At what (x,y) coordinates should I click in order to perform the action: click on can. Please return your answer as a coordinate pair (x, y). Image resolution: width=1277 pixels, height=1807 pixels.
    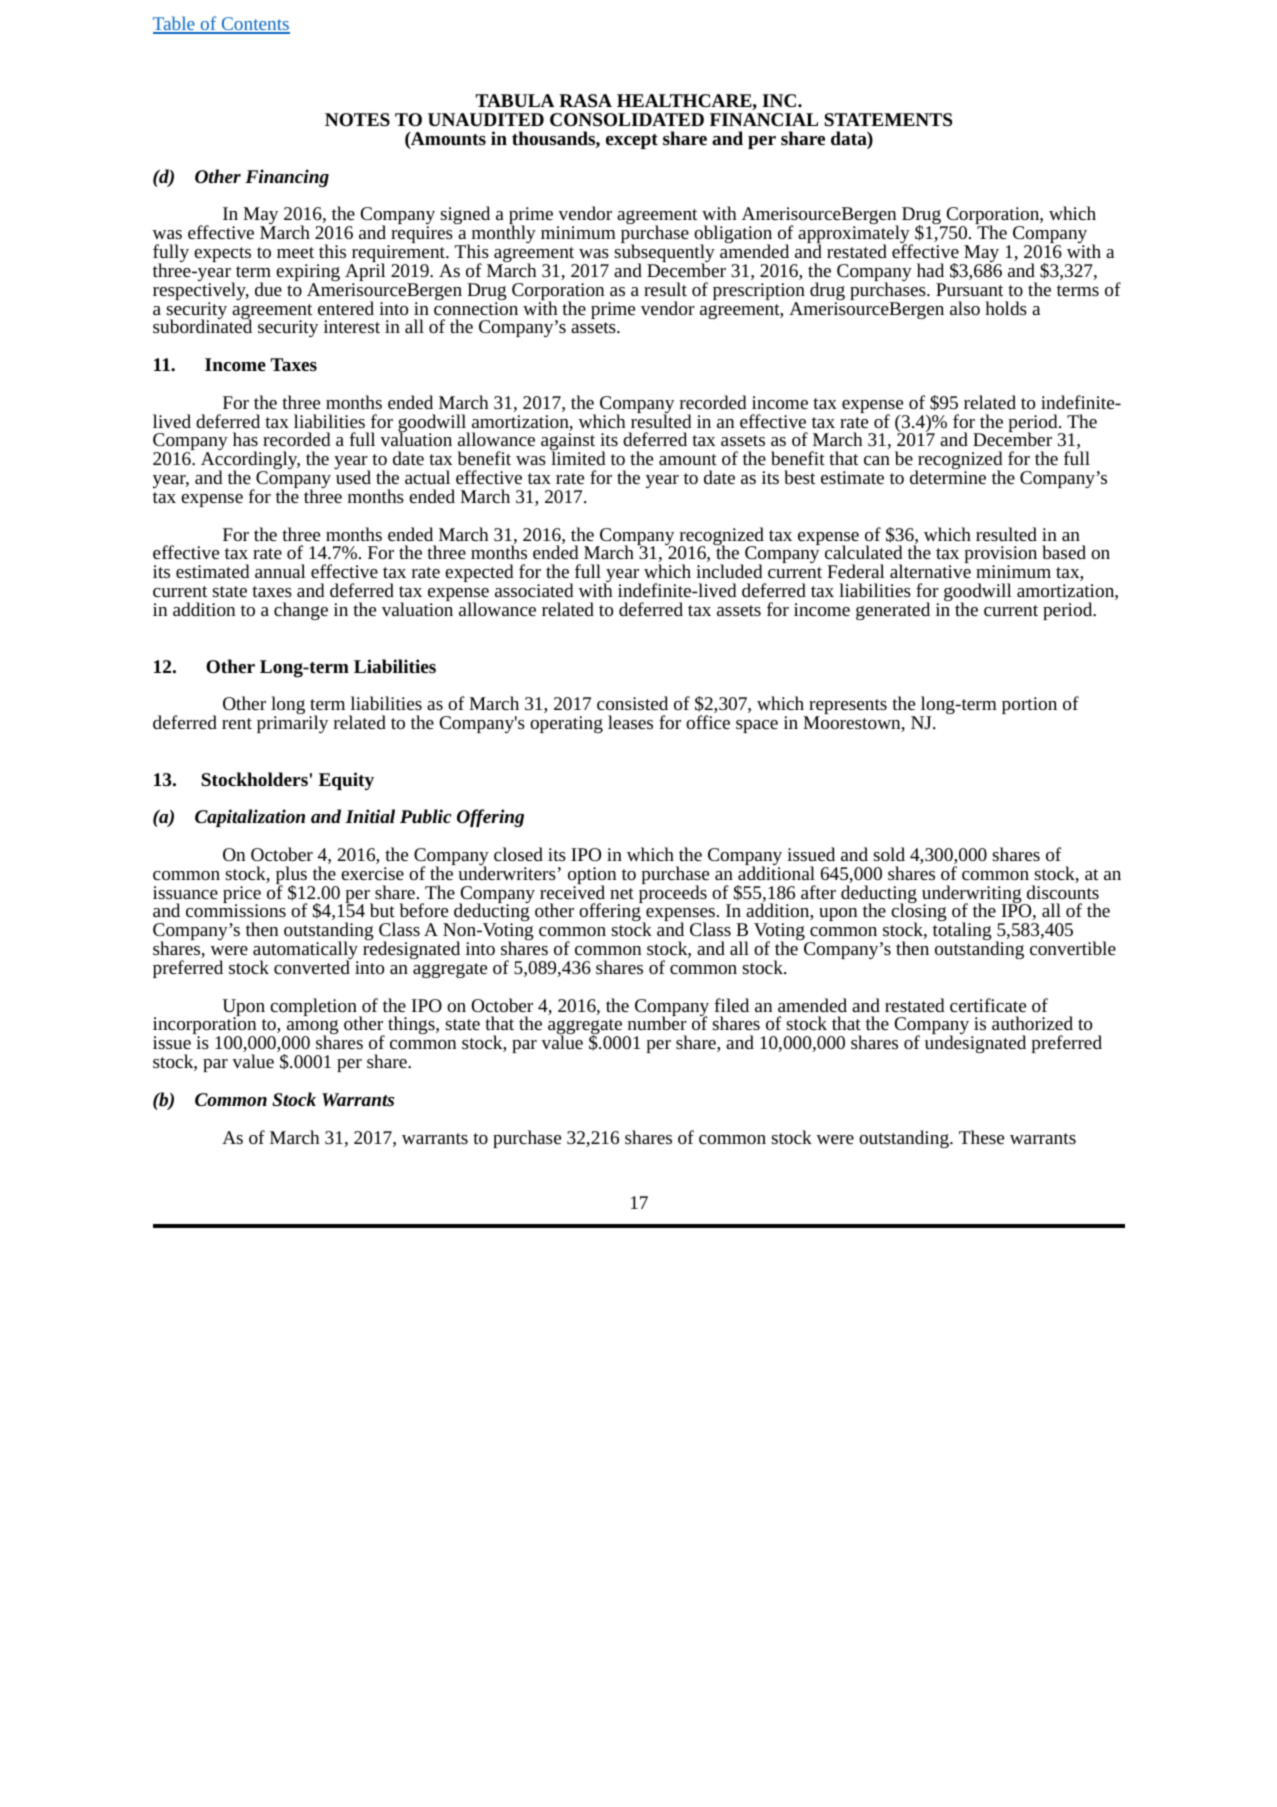
    Looking at the image, I should click on (877, 460).
